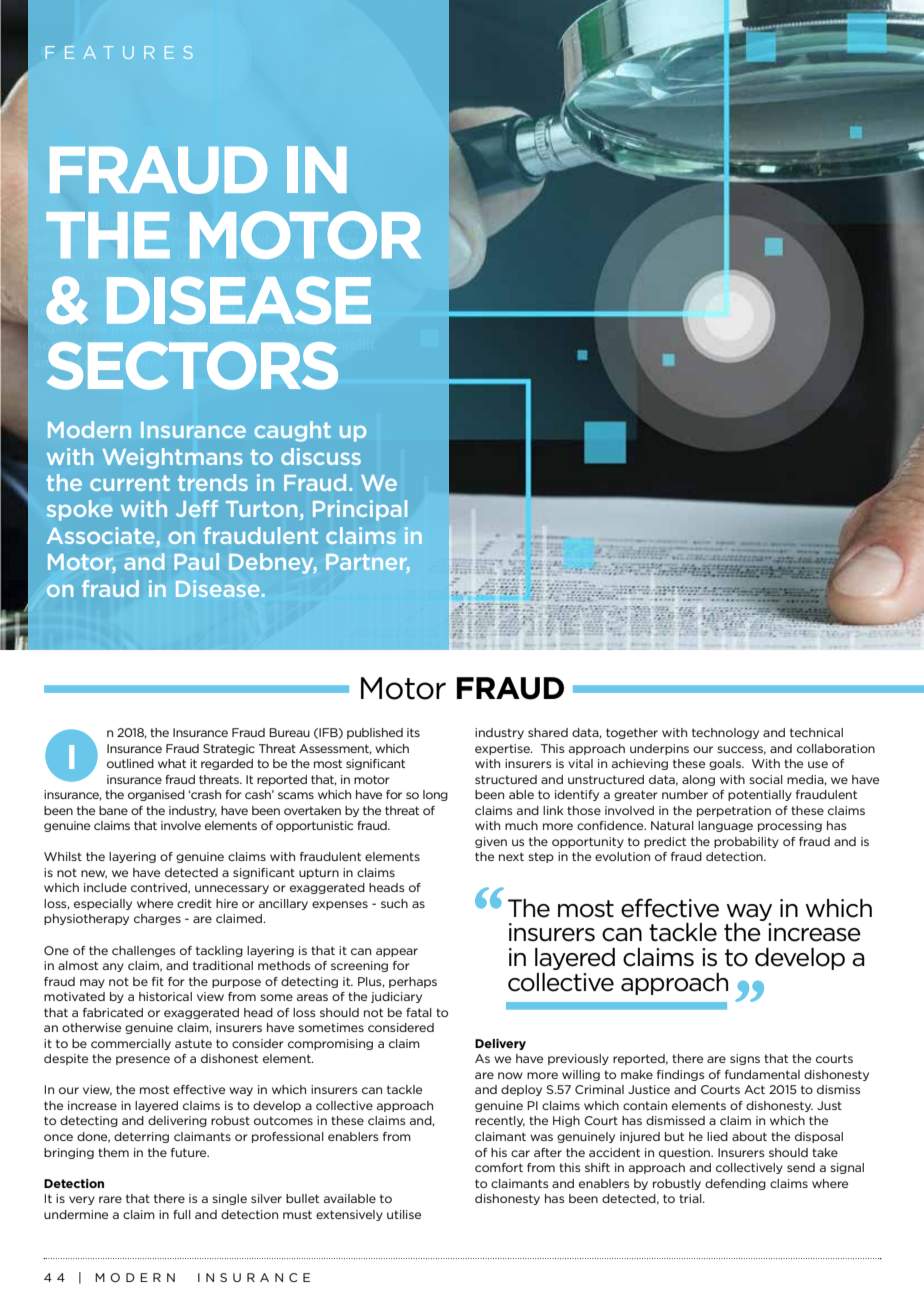 This page has height=1308, width=924. Describe the element at coordinates (110, 1199) in the page. I see `rare` at that location.
